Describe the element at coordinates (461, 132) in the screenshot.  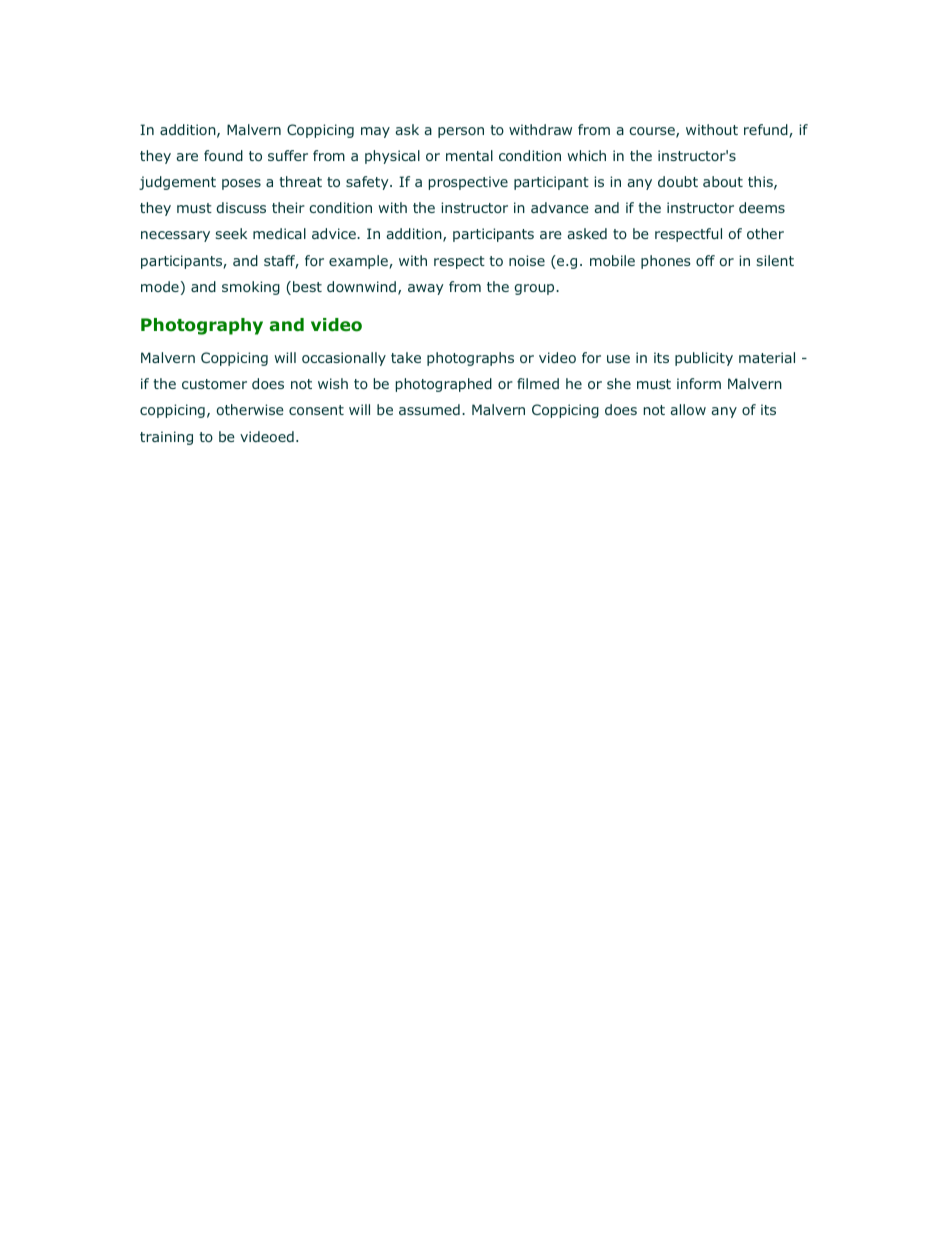
I see `person` at that location.
